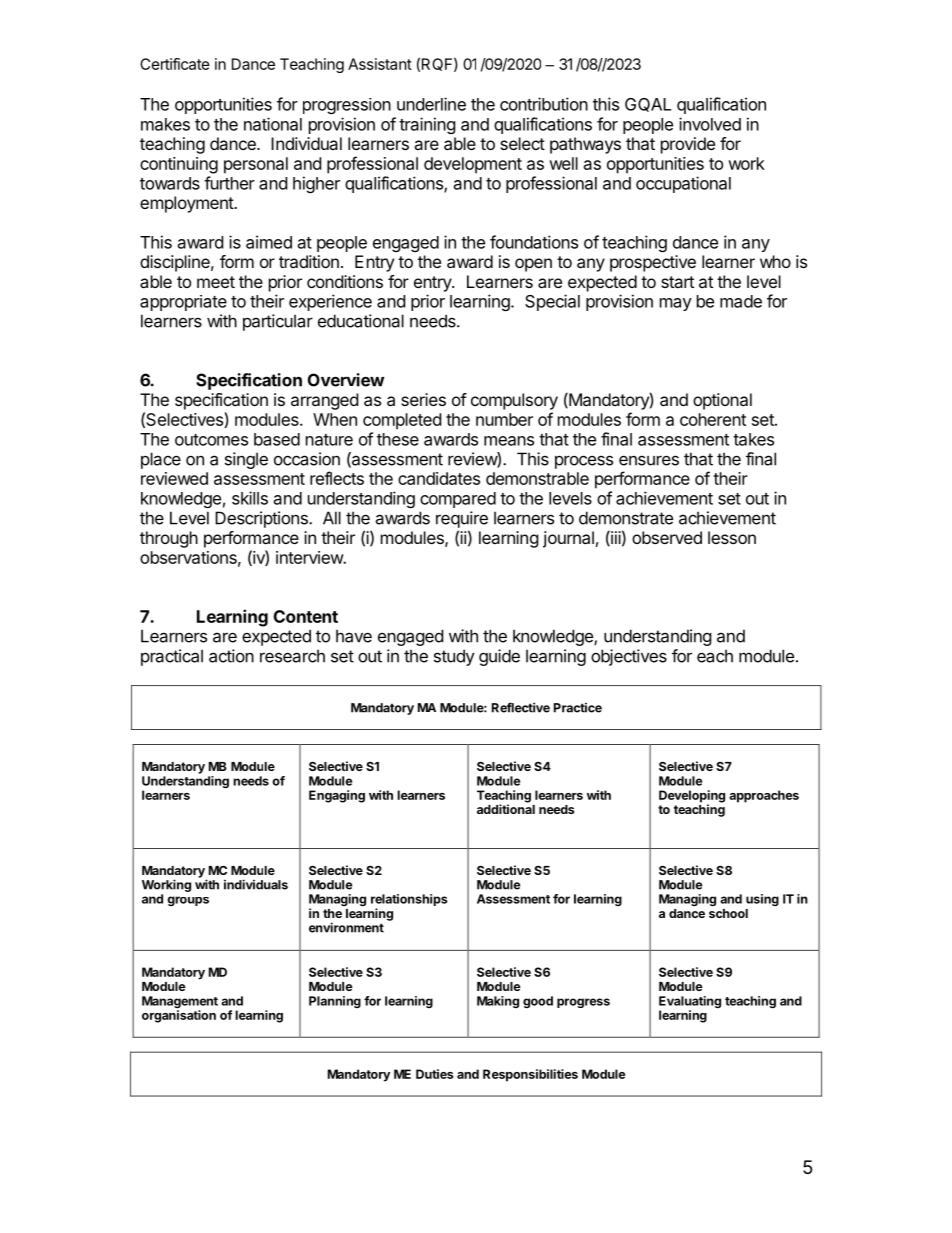  Describe the element at coordinates (732, 537) in the screenshot. I see `lesson` at that location.
